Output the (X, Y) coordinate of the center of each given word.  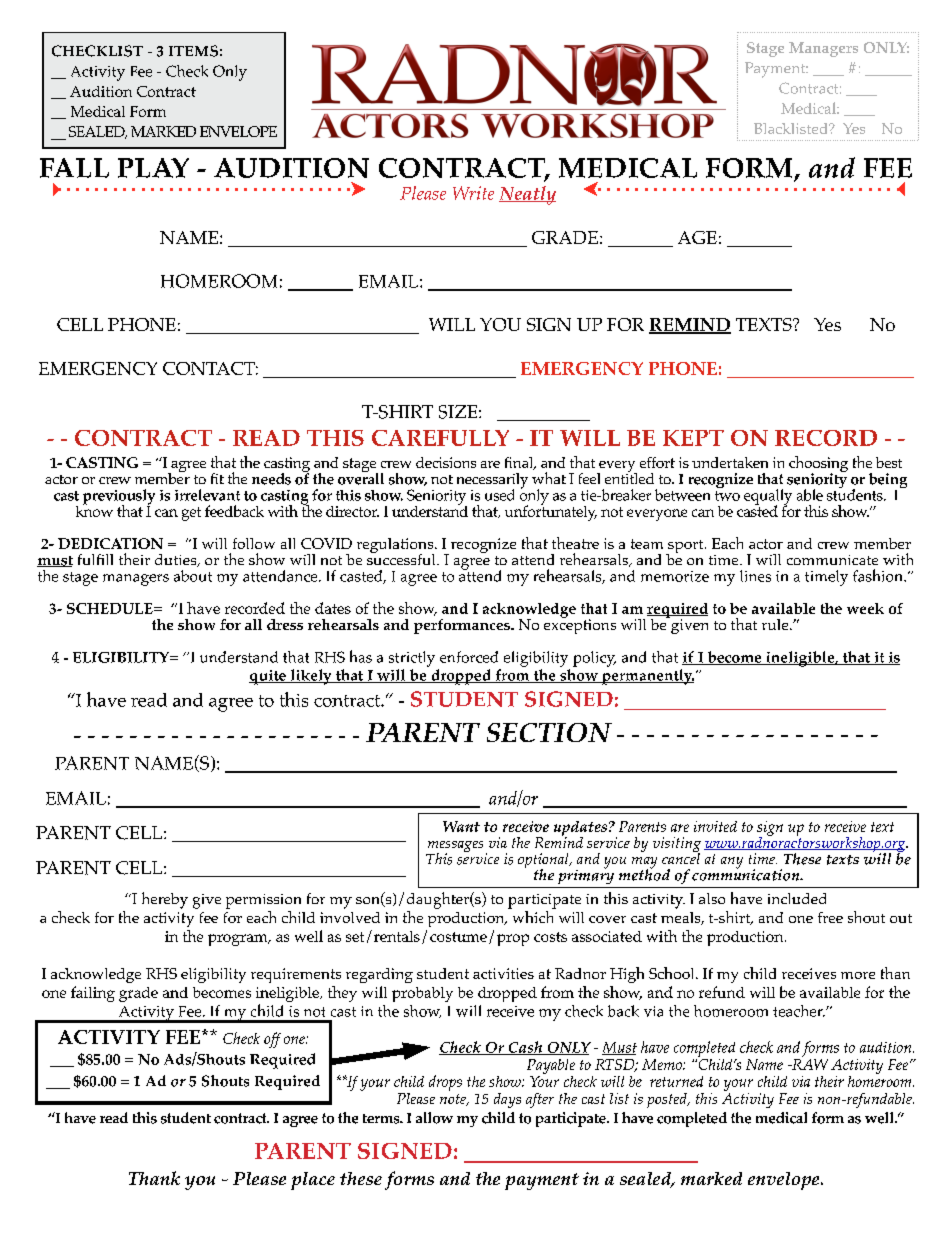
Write (473, 193)
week (865, 608)
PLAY (153, 168)
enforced (469, 657)
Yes (827, 324)
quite (268, 677)
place (313, 1181)
